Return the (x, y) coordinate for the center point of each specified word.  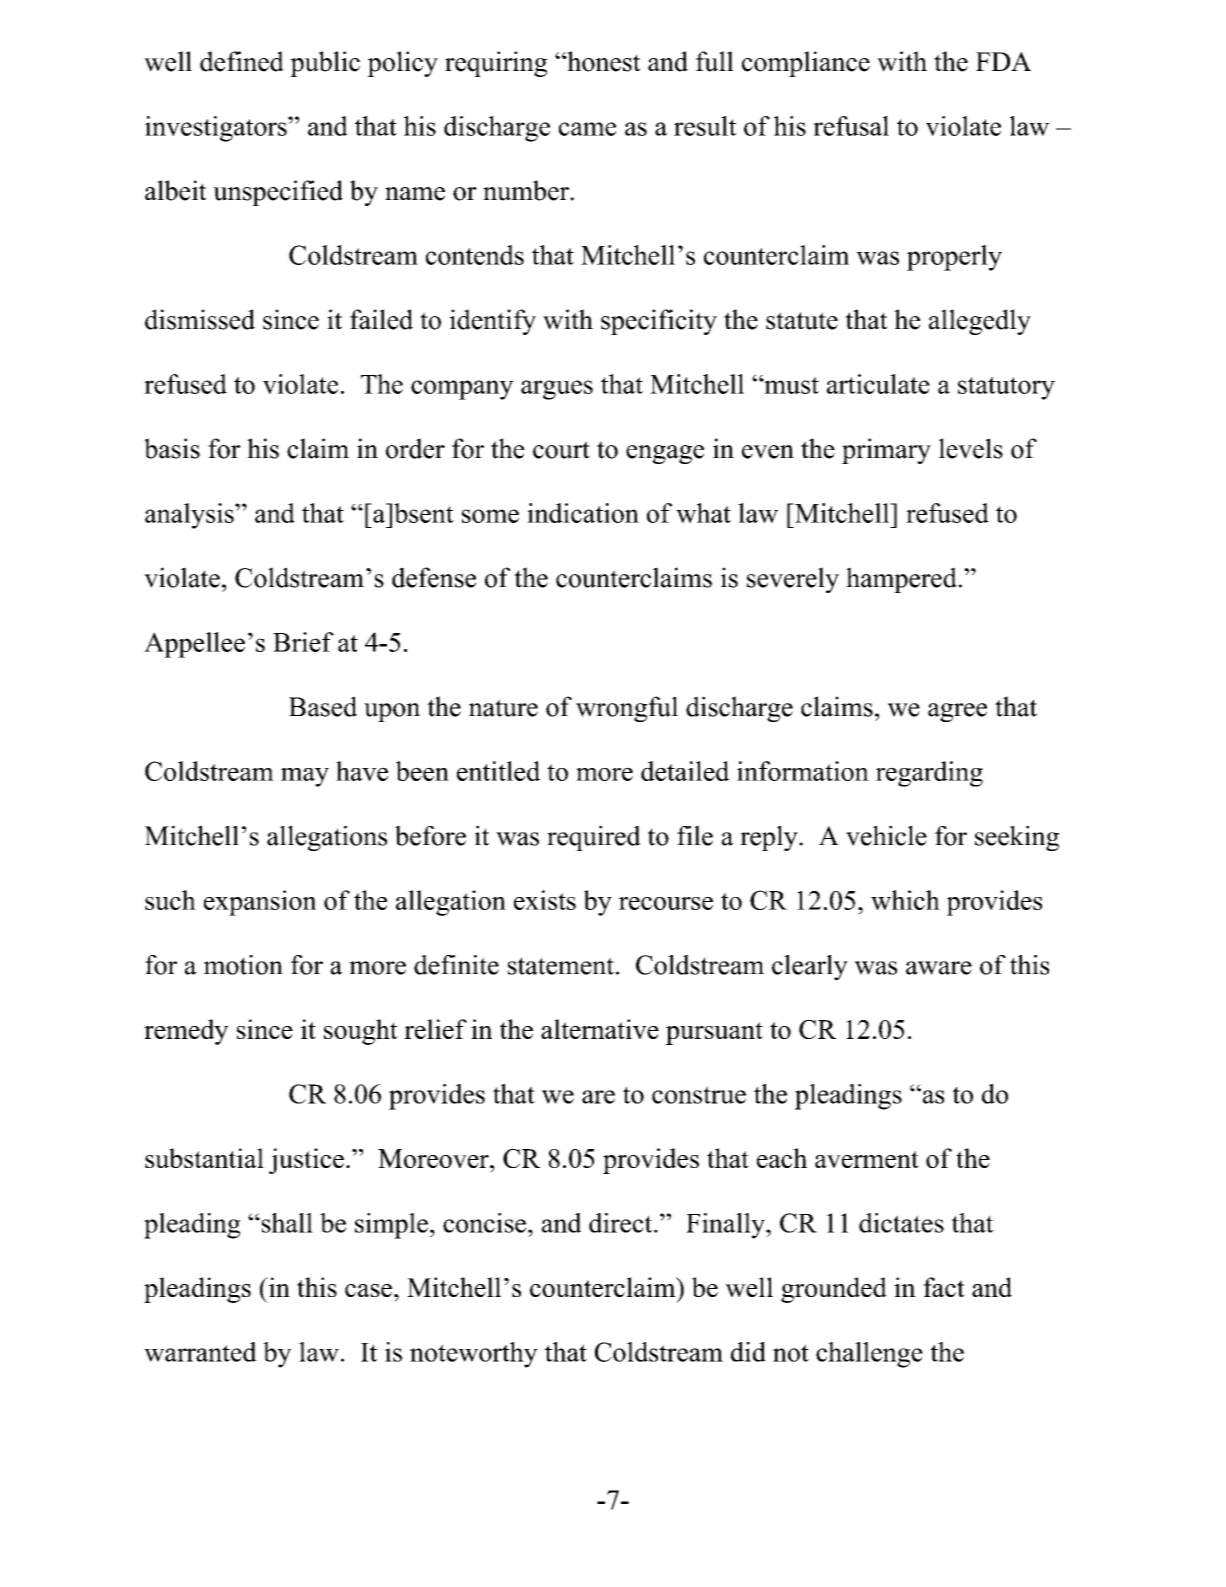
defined (242, 61)
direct (622, 1223)
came (587, 129)
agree (957, 712)
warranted (200, 1352)
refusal (851, 126)
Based (323, 706)
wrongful (627, 709)
